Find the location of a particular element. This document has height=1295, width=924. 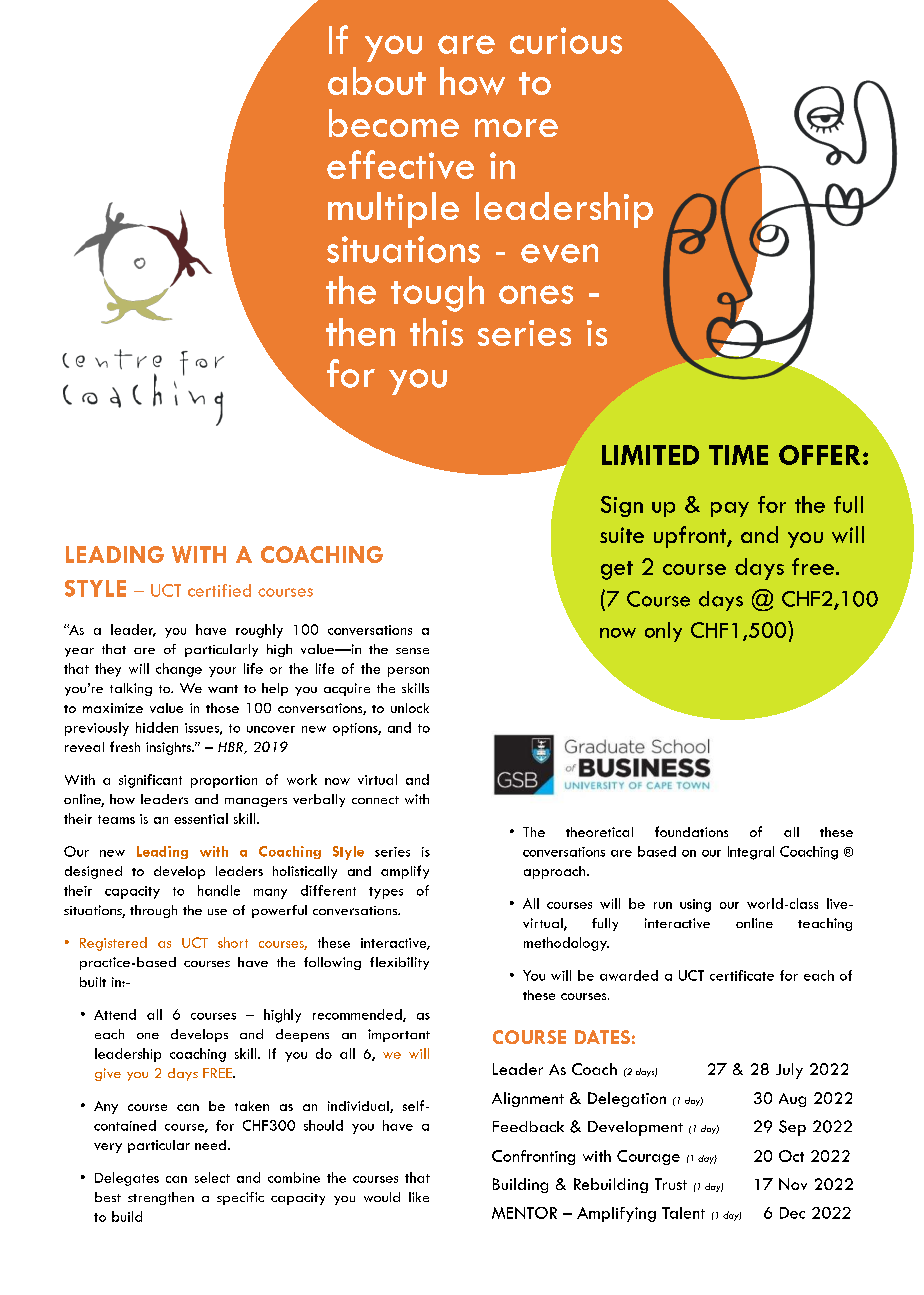

become is located at coordinates (394, 123).
